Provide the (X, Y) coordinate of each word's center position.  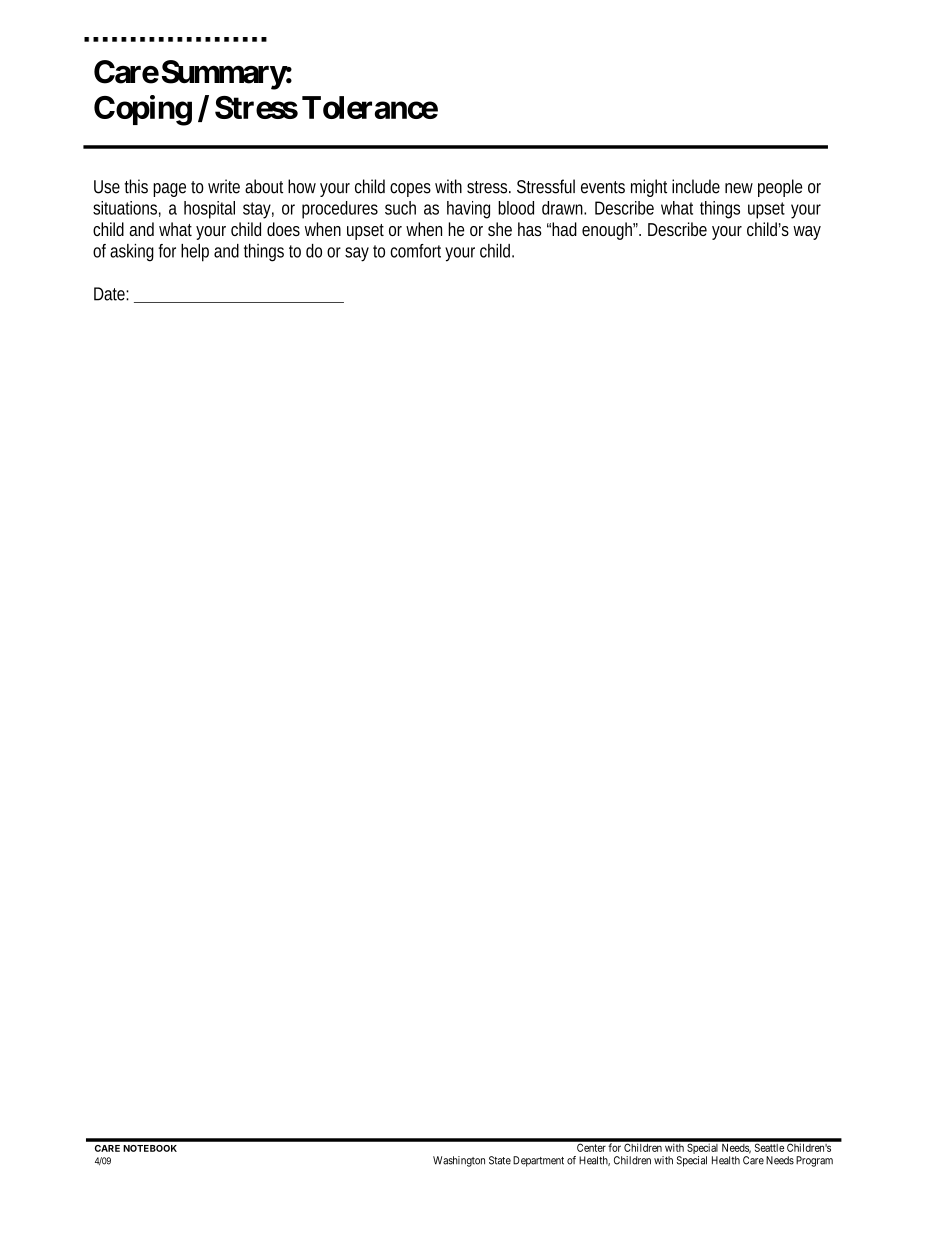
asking (132, 253)
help (195, 253)
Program (814, 1161)
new (739, 188)
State (500, 1160)
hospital (209, 210)
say (357, 254)
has (530, 229)
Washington (459, 1161)
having (468, 210)
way (807, 233)
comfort (415, 251)
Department (538, 1161)
